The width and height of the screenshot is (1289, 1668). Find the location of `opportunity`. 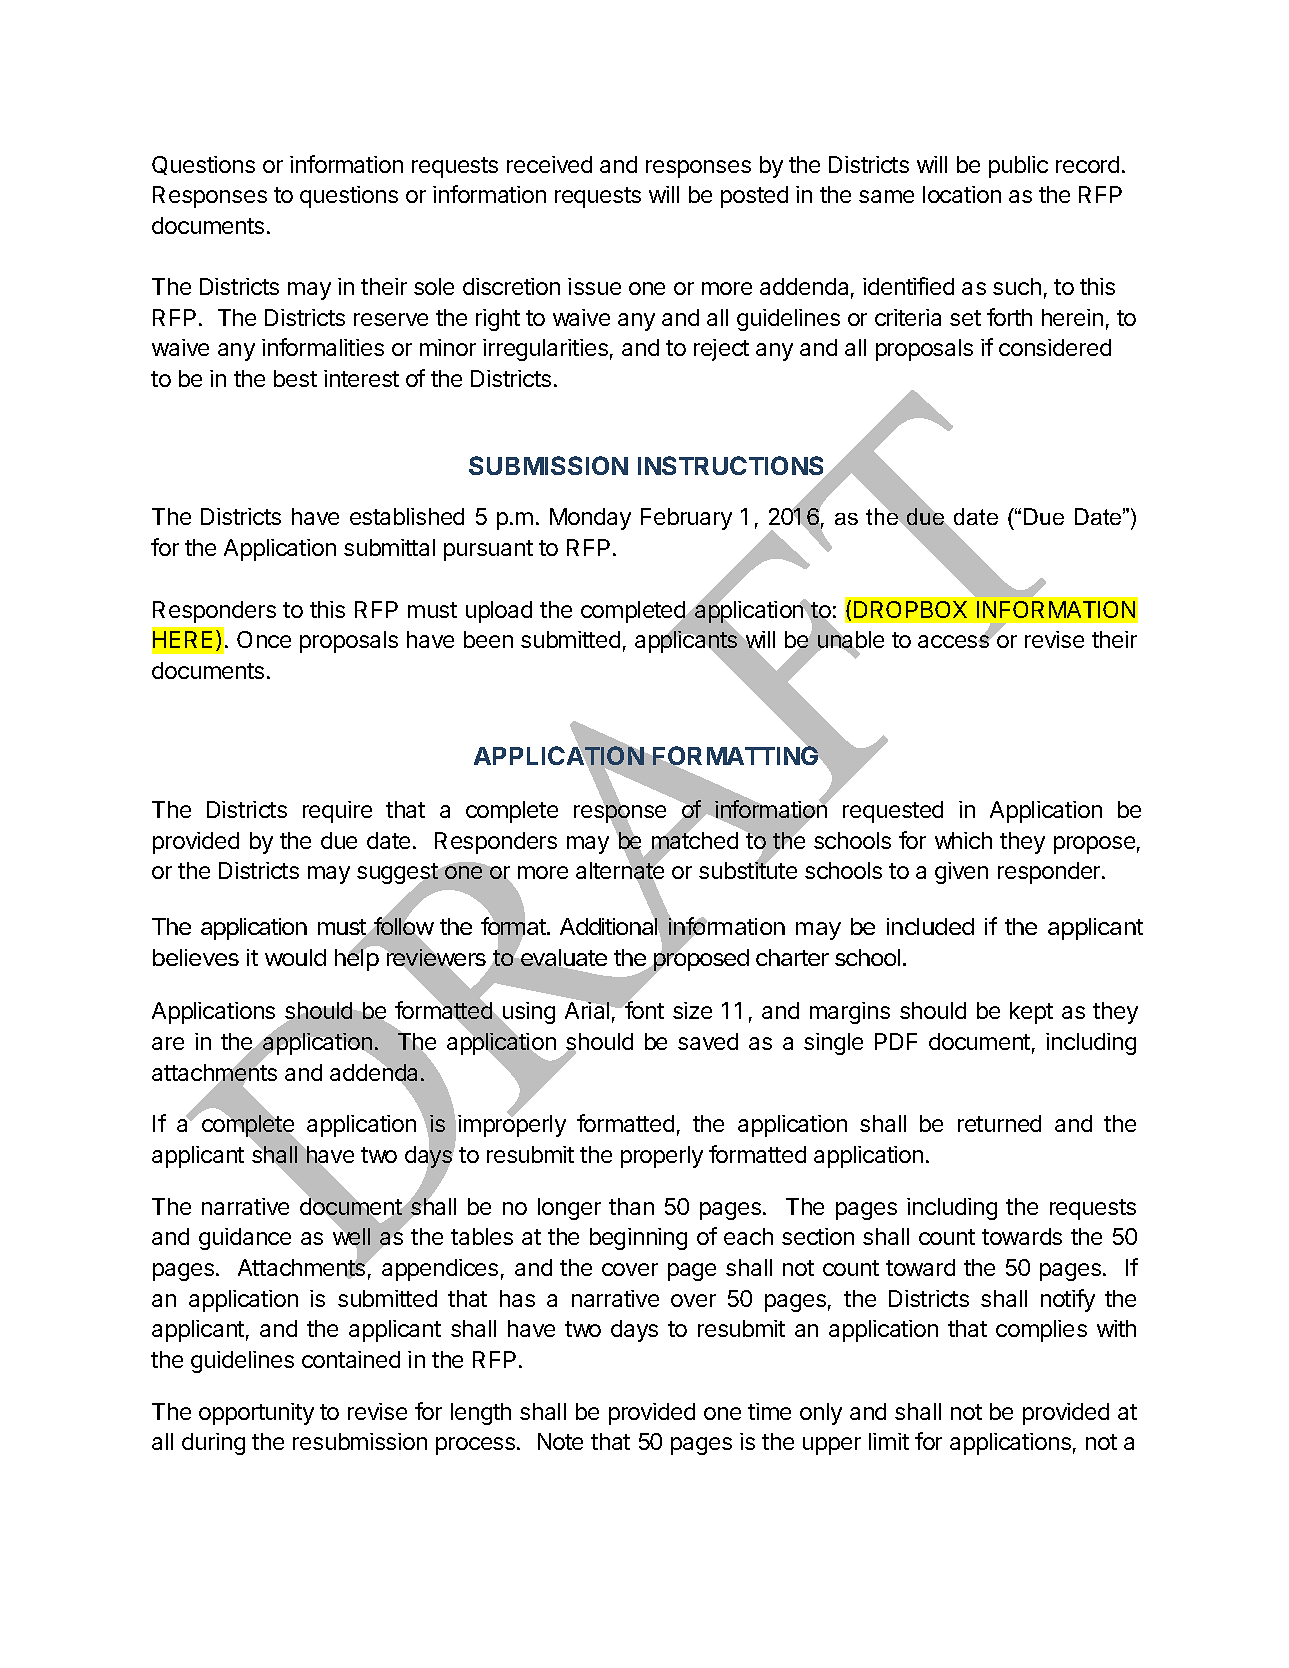

opportunity is located at coordinates (256, 1414).
